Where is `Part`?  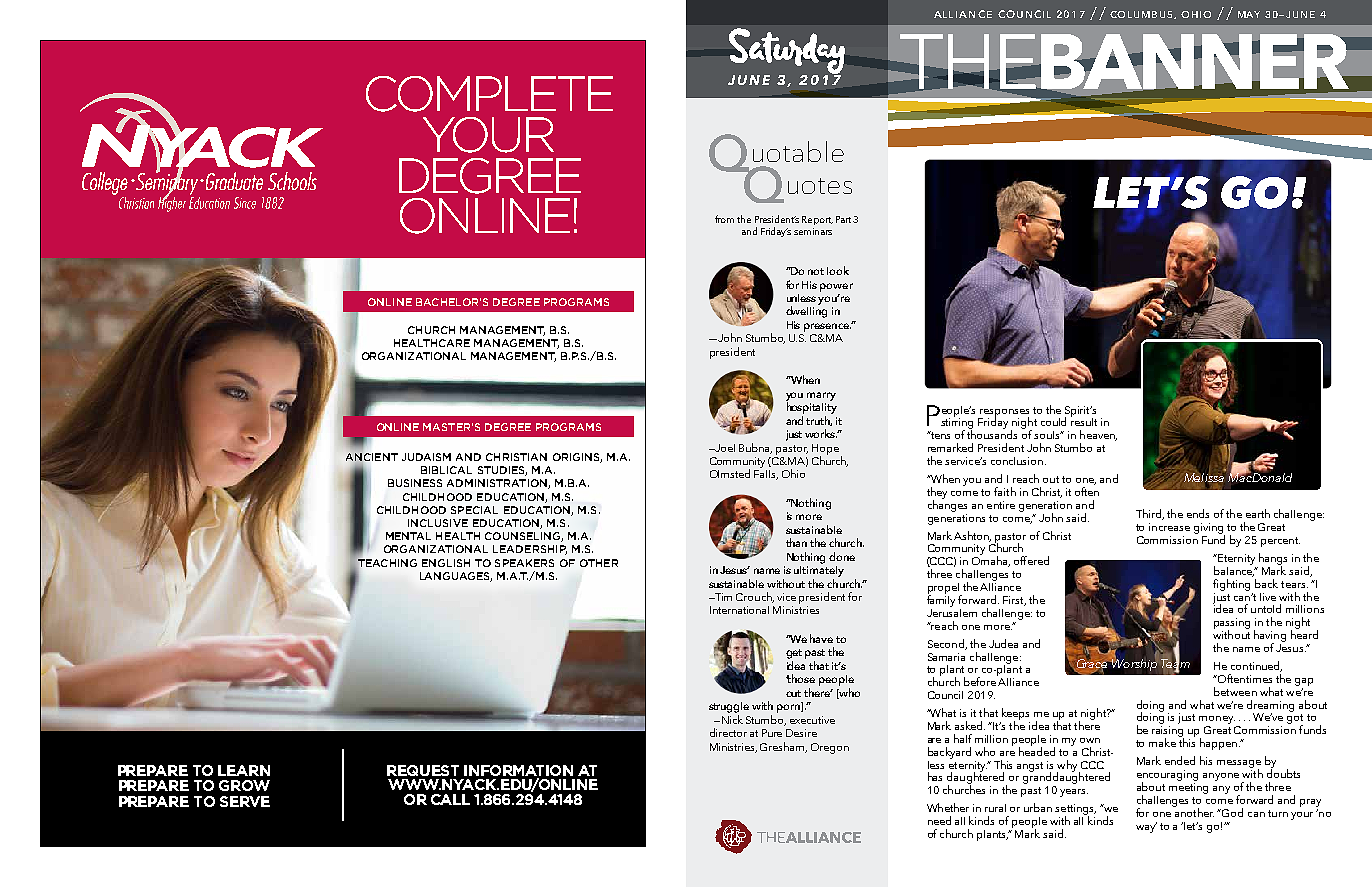
Part is located at coordinates (843, 219).
